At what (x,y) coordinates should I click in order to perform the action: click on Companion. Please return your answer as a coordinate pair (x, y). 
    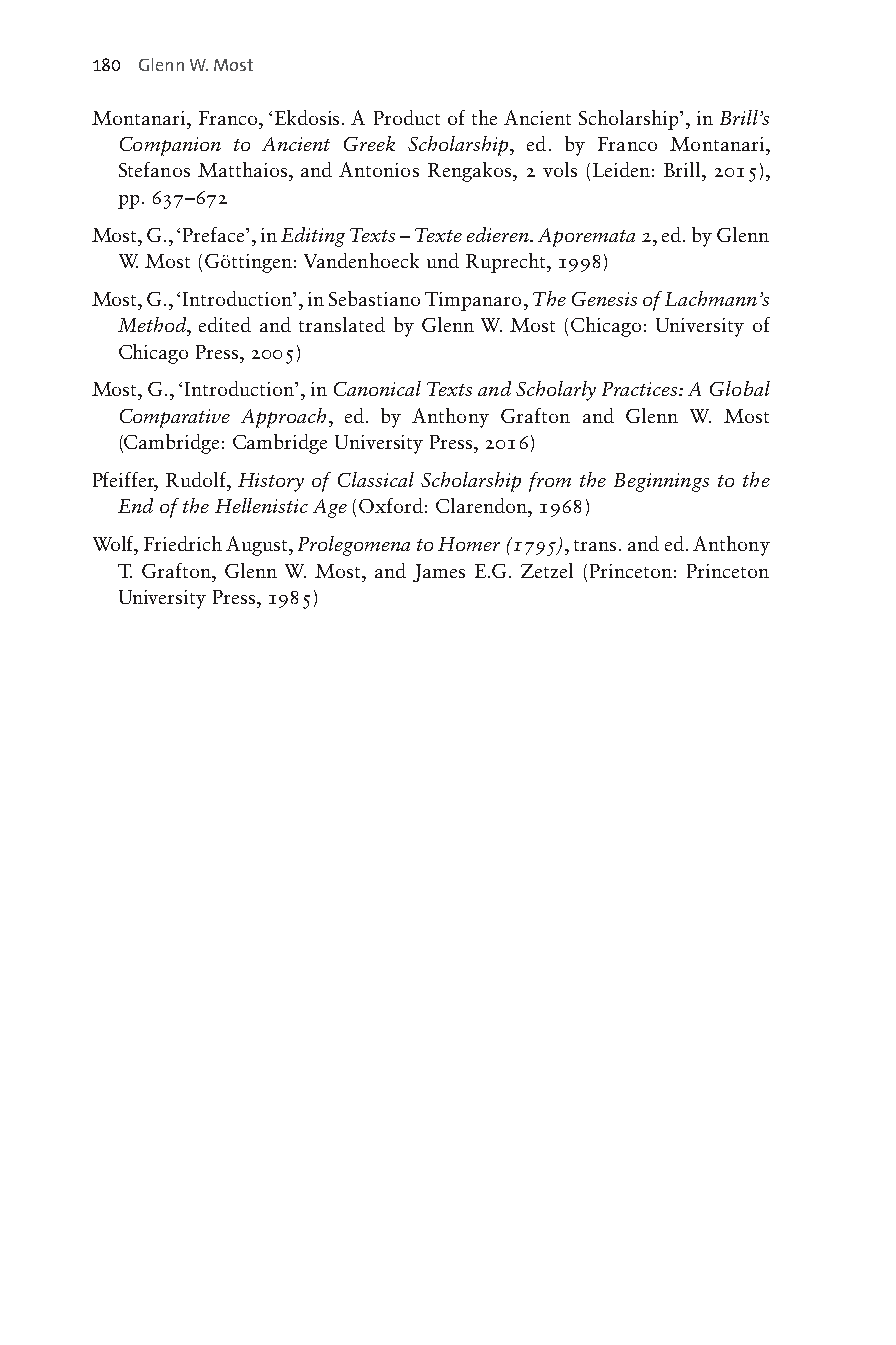
    Looking at the image, I should click on (170, 146).
